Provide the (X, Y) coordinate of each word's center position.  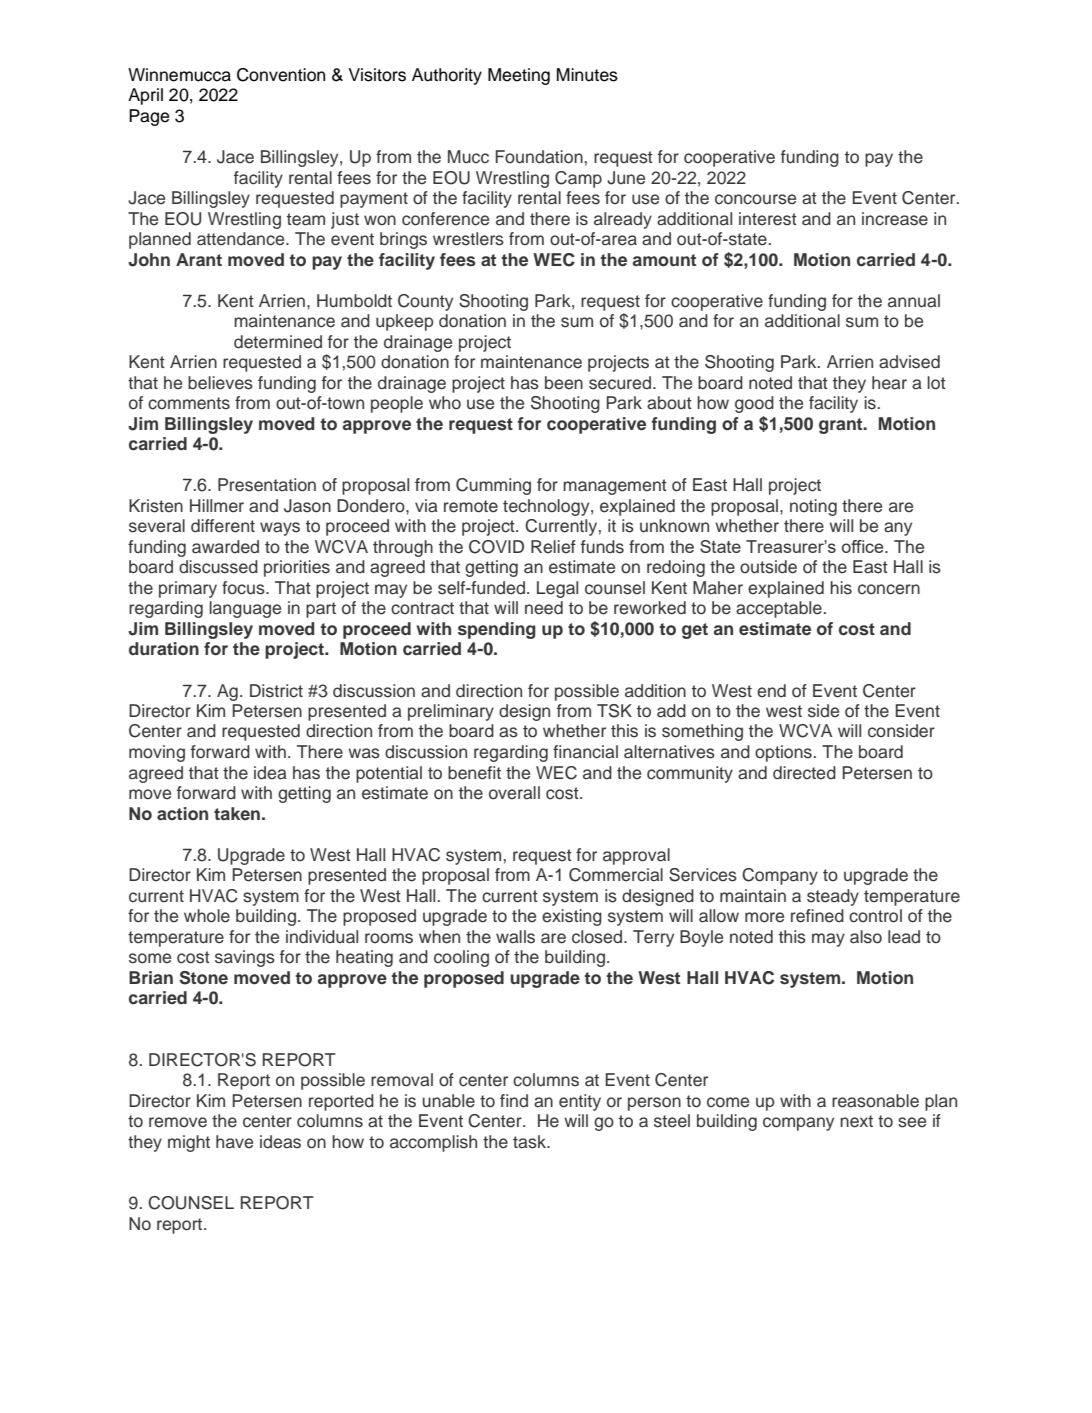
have (234, 1142)
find (514, 1101)
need (544, 608)
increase (895, 219)
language (245, 609)
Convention (281, 75)
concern (889, 589)
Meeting (519, 76)
